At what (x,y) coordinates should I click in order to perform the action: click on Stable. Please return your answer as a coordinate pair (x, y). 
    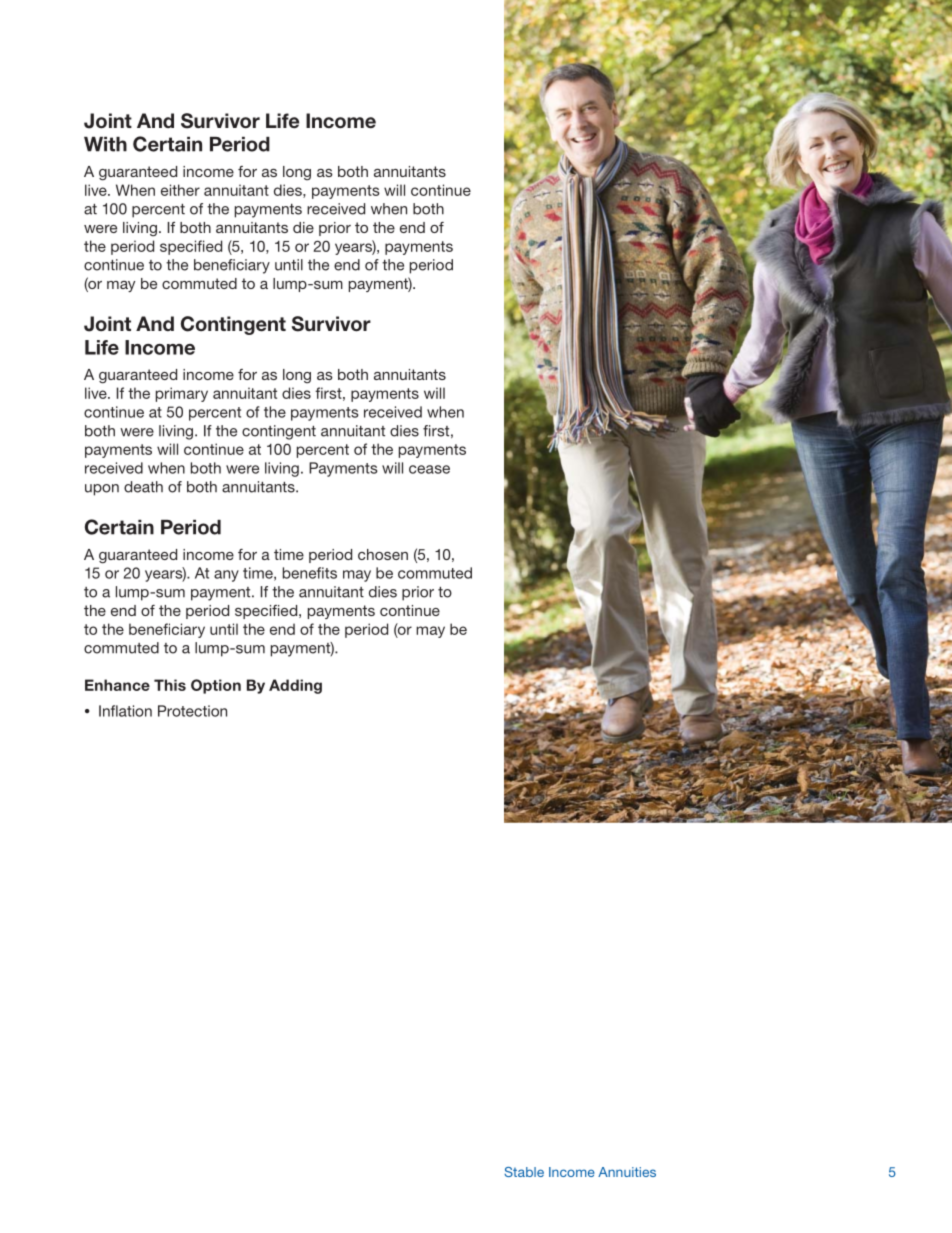
    Looking at the image, I should click on (524, 1172).
